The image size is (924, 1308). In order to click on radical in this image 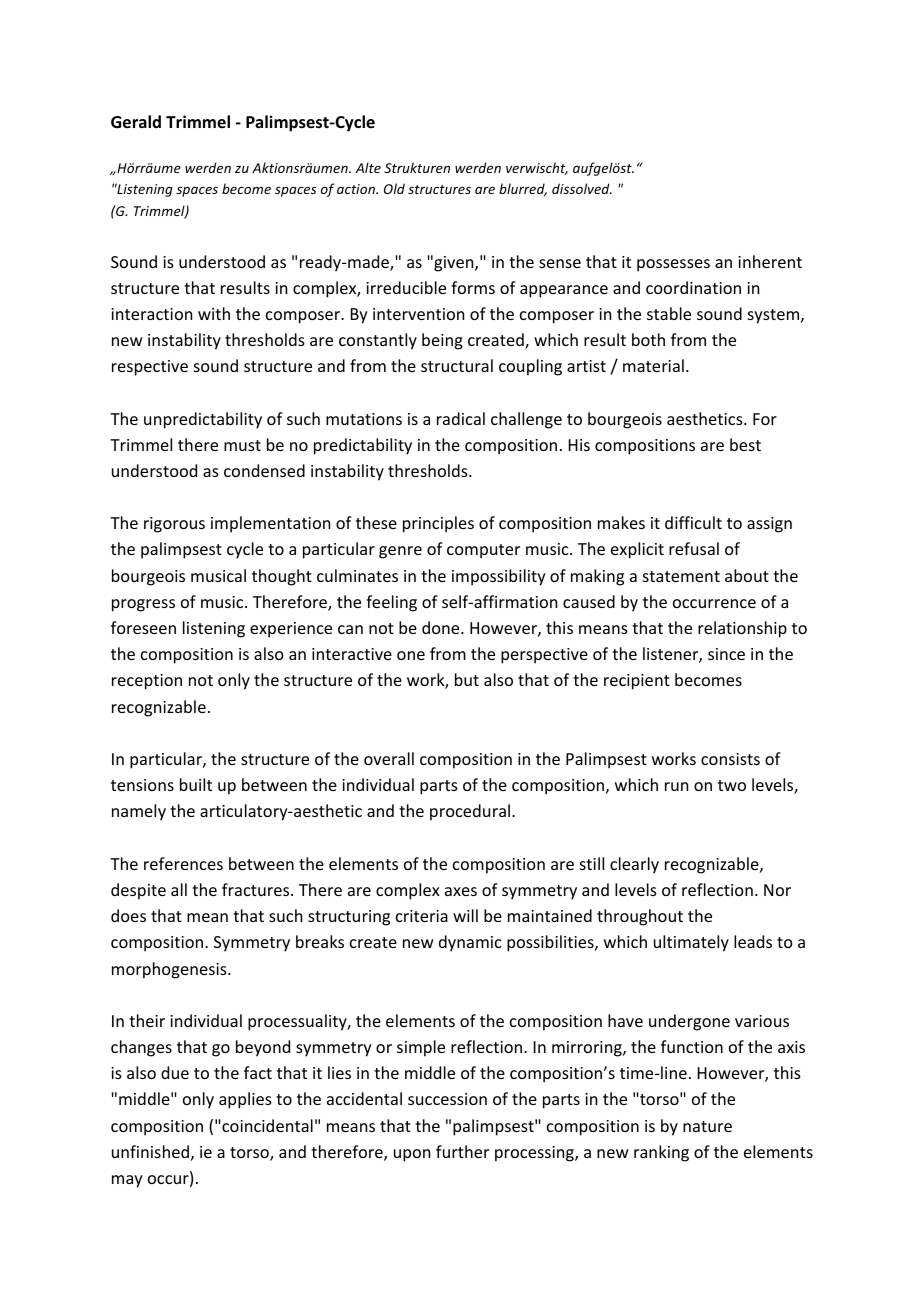, I will do `click(461, 418)`.
